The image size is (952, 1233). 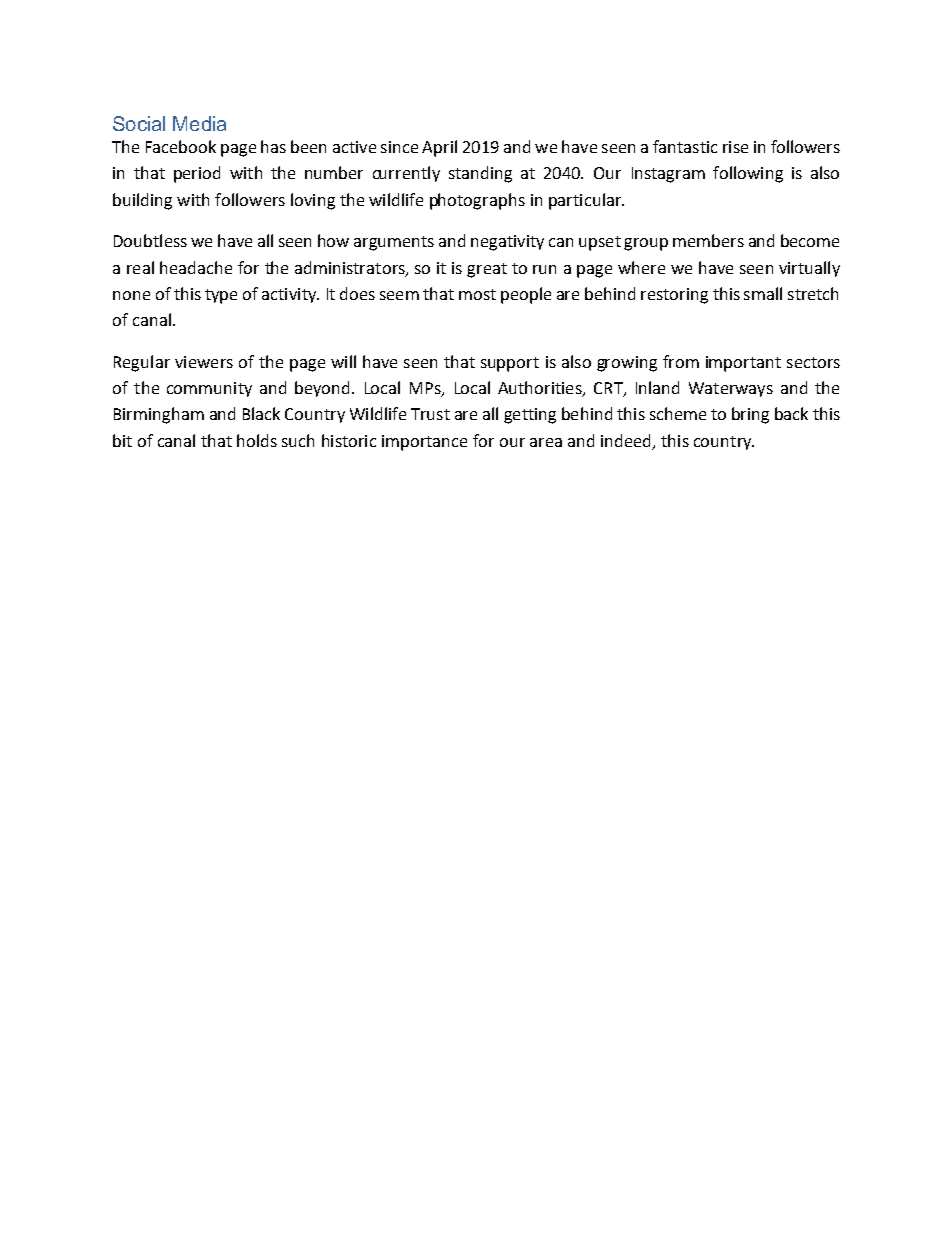 I want to click on Doubtless, so click(x=150, y=240).
